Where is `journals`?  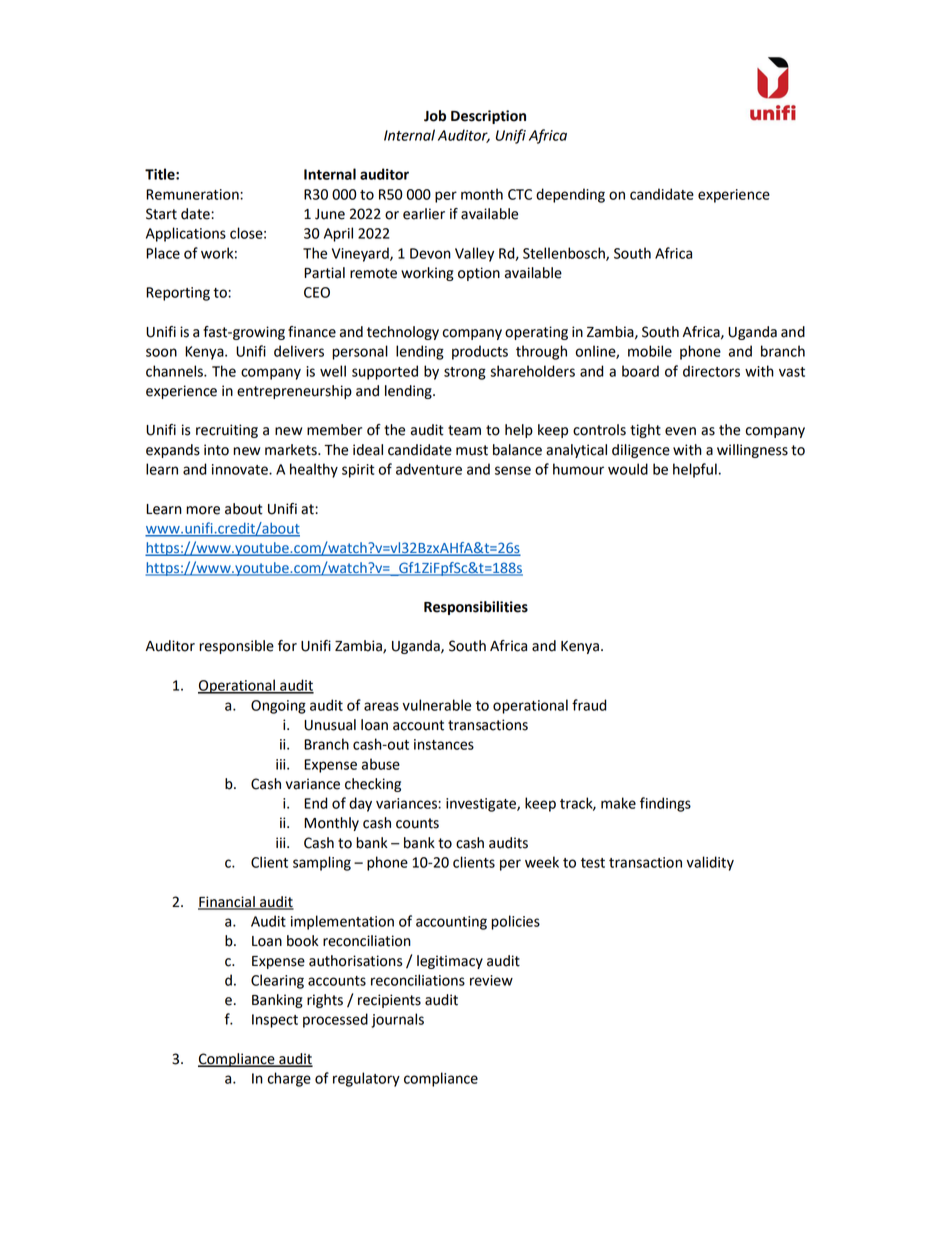
journals is located at coordinates (397, 1020).
